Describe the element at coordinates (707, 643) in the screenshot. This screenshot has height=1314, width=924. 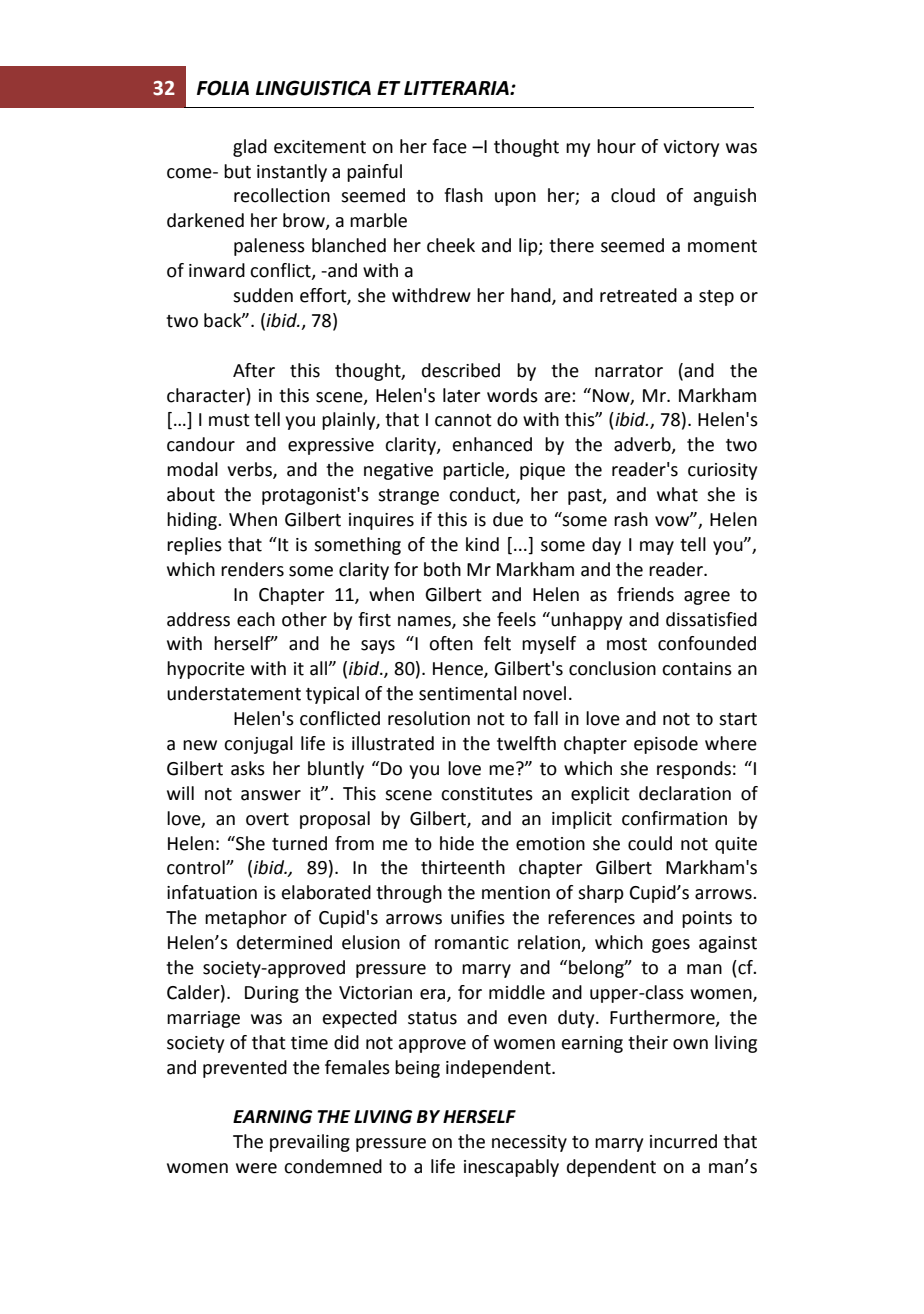
I see `confounded` at that location.
